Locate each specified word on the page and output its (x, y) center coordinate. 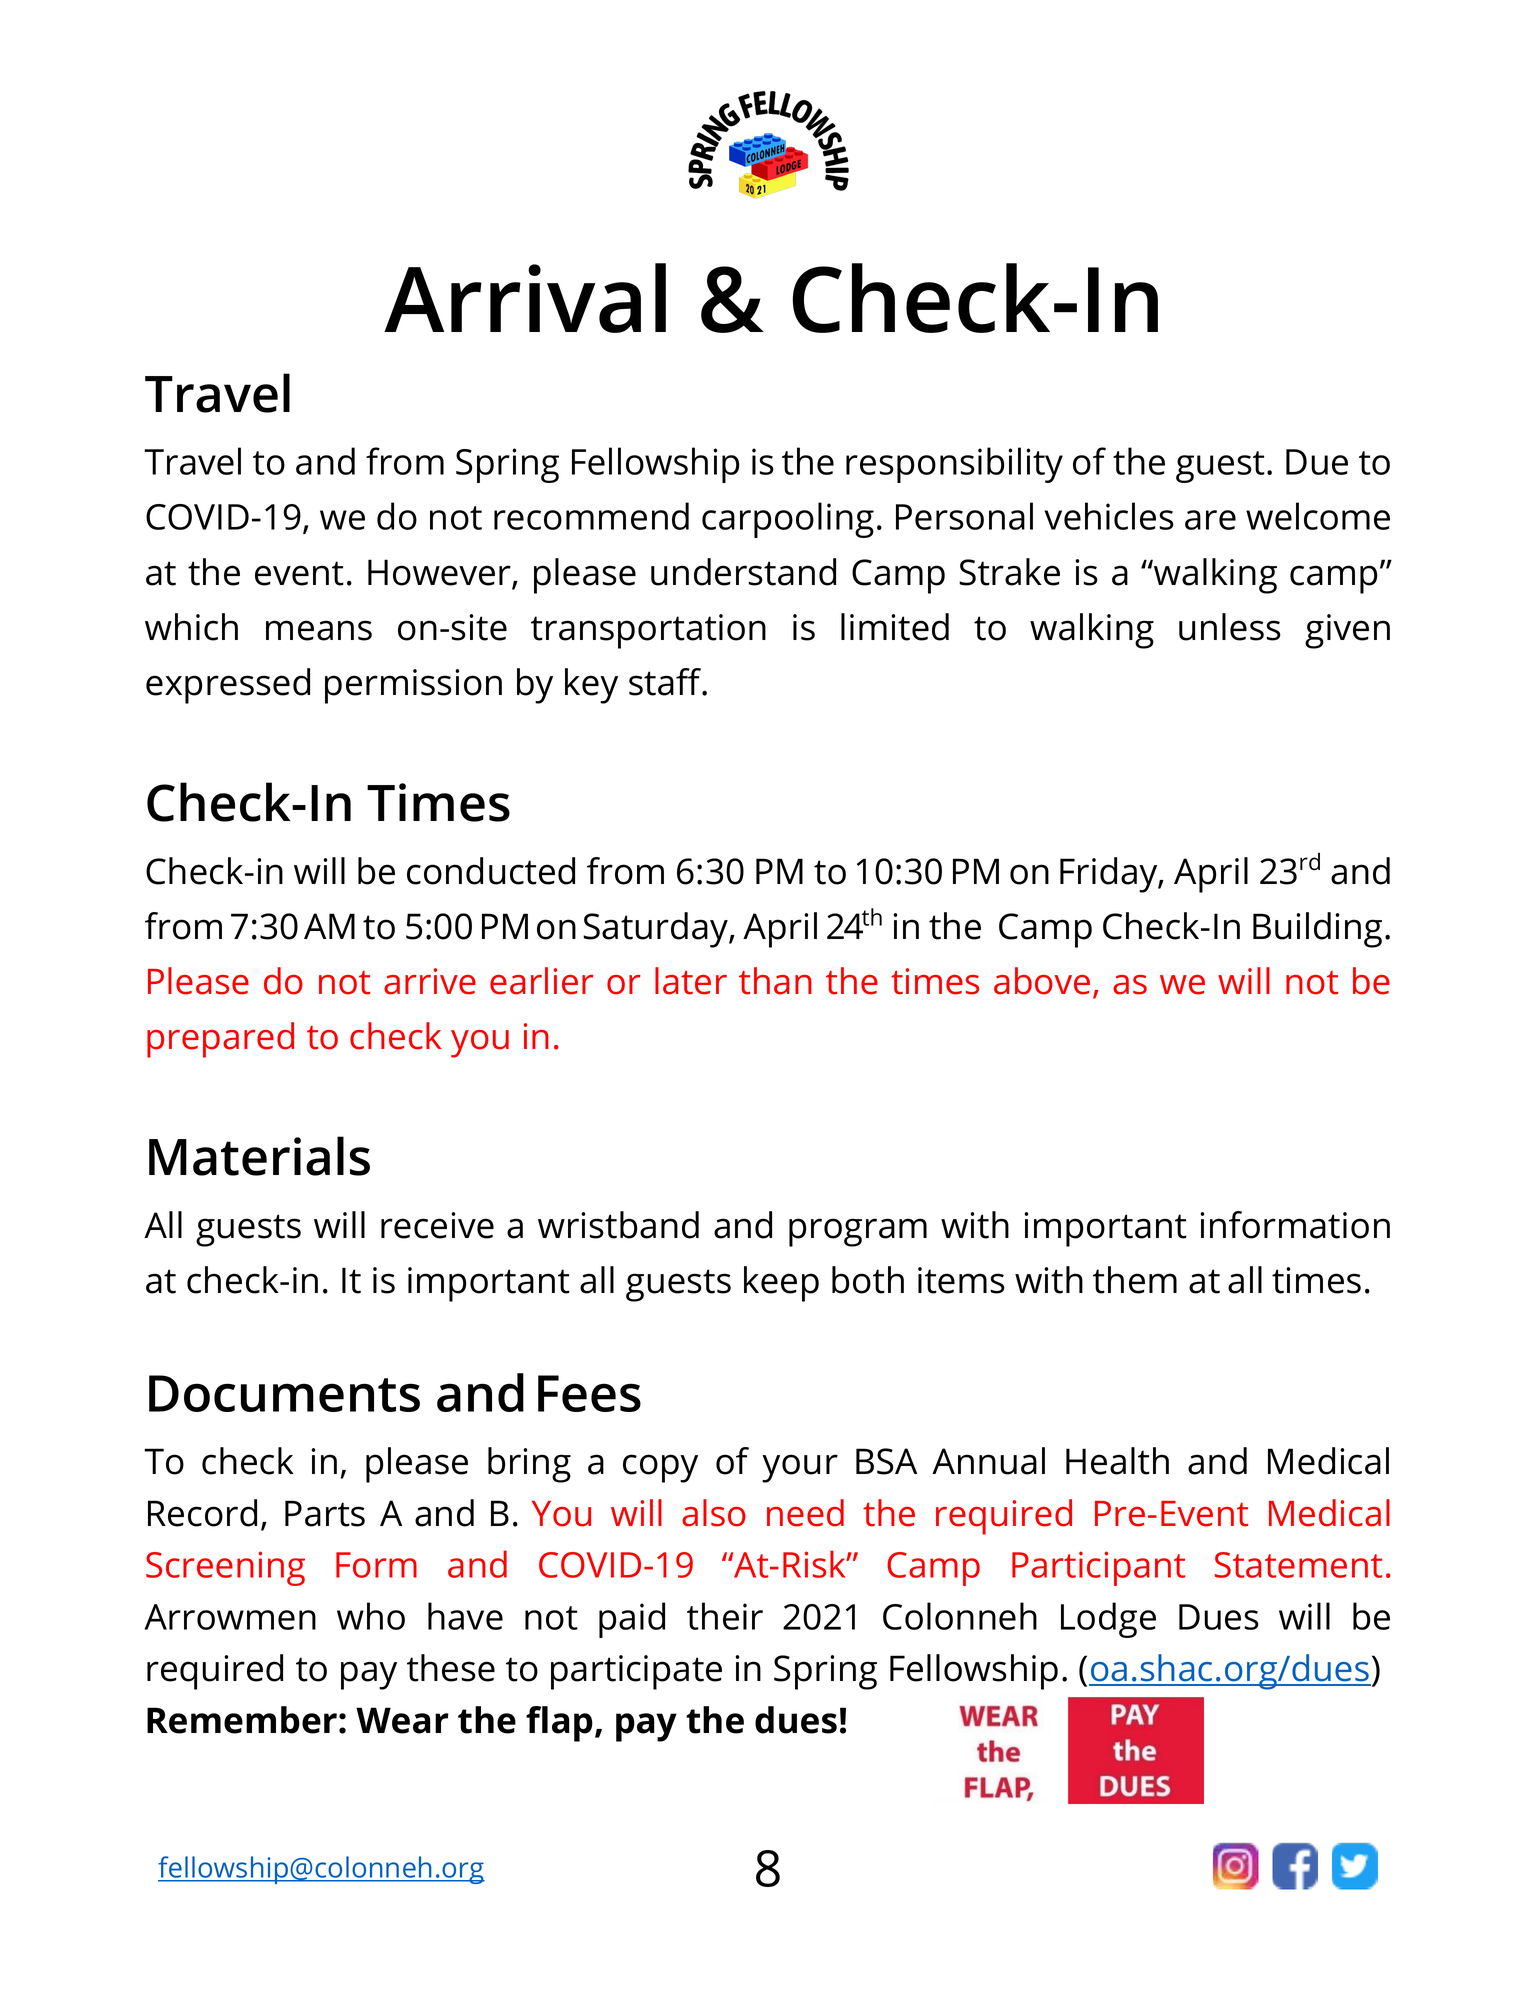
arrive (430, 981)
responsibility (954, 465)
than (775, 981)
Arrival (525, 298)
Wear (402, 1720)
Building (1317, 930)
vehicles (1109, 516)
